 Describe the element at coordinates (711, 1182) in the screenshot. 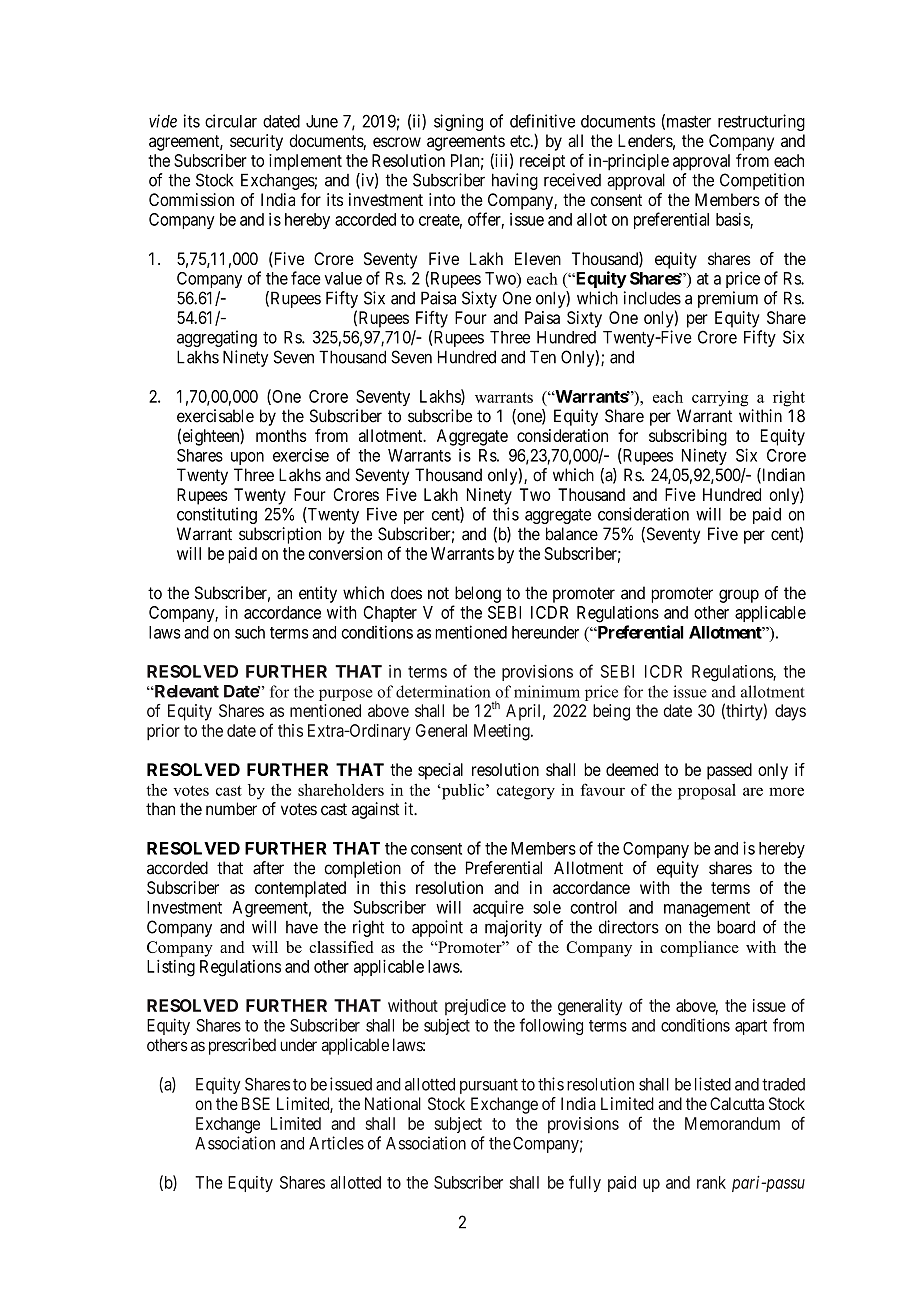

I see `rank` at that location.
